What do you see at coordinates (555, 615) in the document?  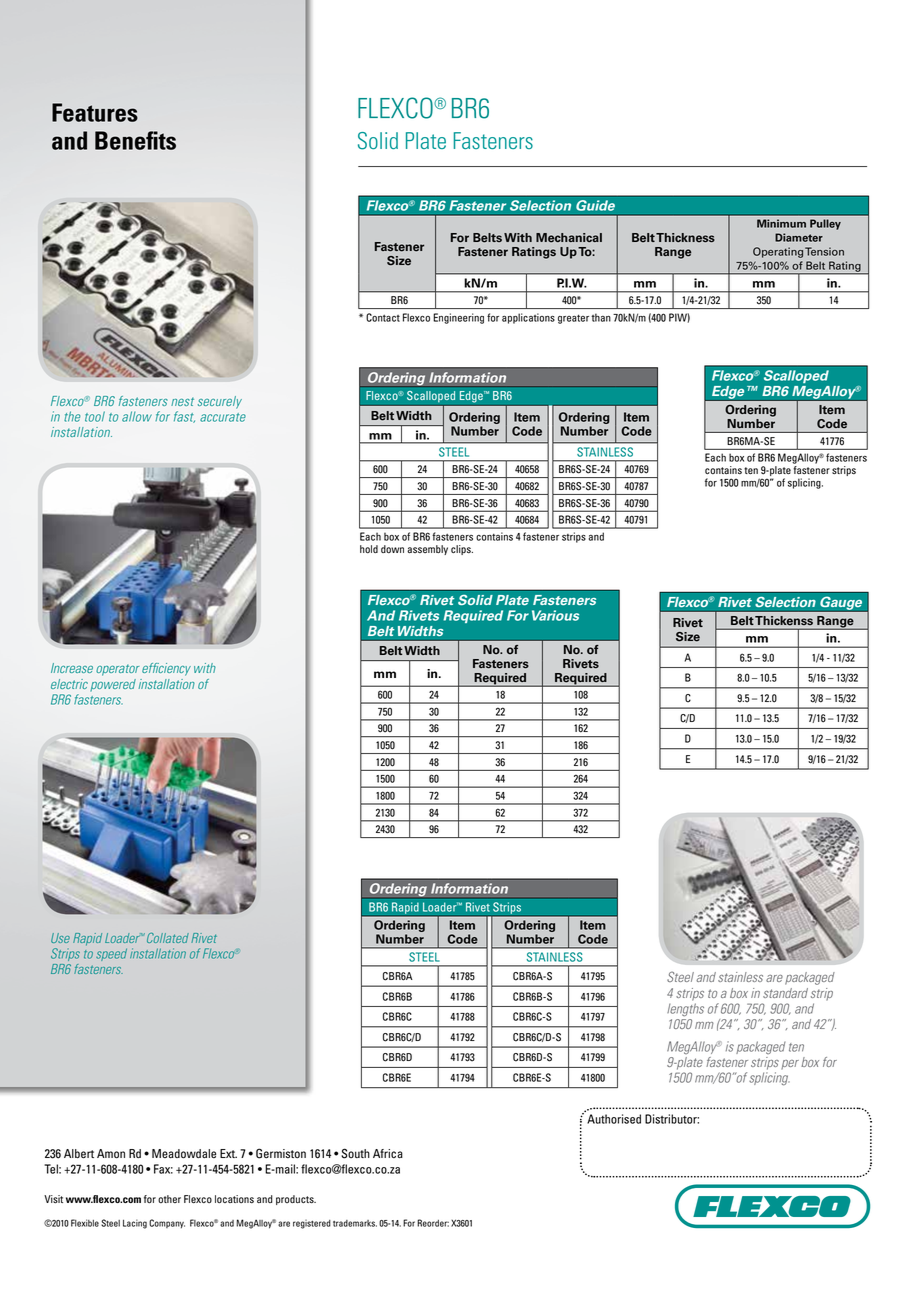 I see `Various` at bounding box center [555, 615].
